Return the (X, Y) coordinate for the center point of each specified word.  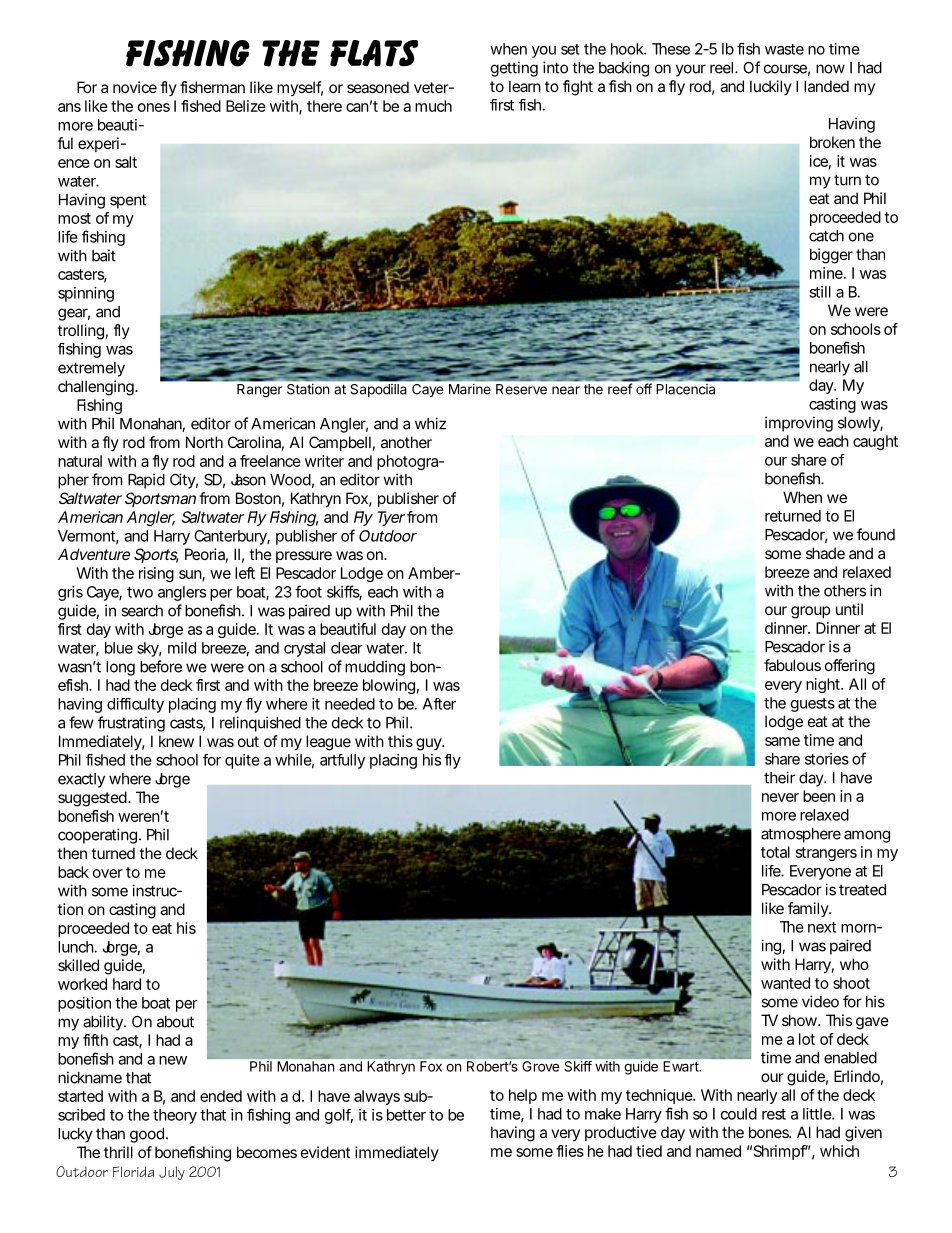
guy (430, 744)
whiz (430, 423)
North (204, 442)
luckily (771, 87)
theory (175, 1116)
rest (774, 1114)
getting (514, 69)
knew (176, 741)
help (523, 1096)
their (779, 777)
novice (135, 87)
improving (799, 424)
